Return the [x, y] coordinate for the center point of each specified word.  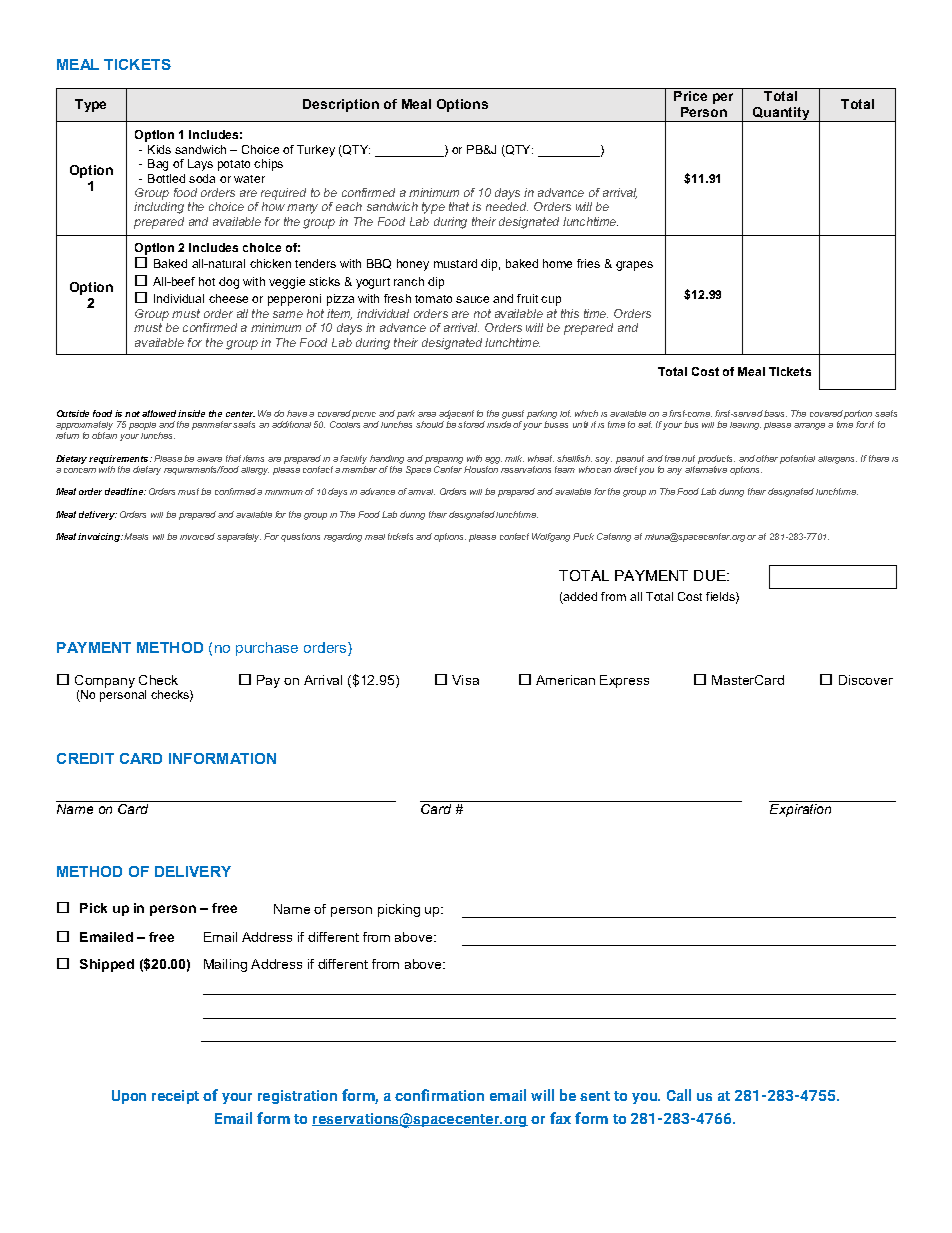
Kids [159, 149]
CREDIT [85, 758]
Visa [465, 680]
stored [471, 424]
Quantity [781, 114]
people [142, 426]
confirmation [439, 1095]
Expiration [800, 810]
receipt [175, 1097]
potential [797, 459]
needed [507, 206]
